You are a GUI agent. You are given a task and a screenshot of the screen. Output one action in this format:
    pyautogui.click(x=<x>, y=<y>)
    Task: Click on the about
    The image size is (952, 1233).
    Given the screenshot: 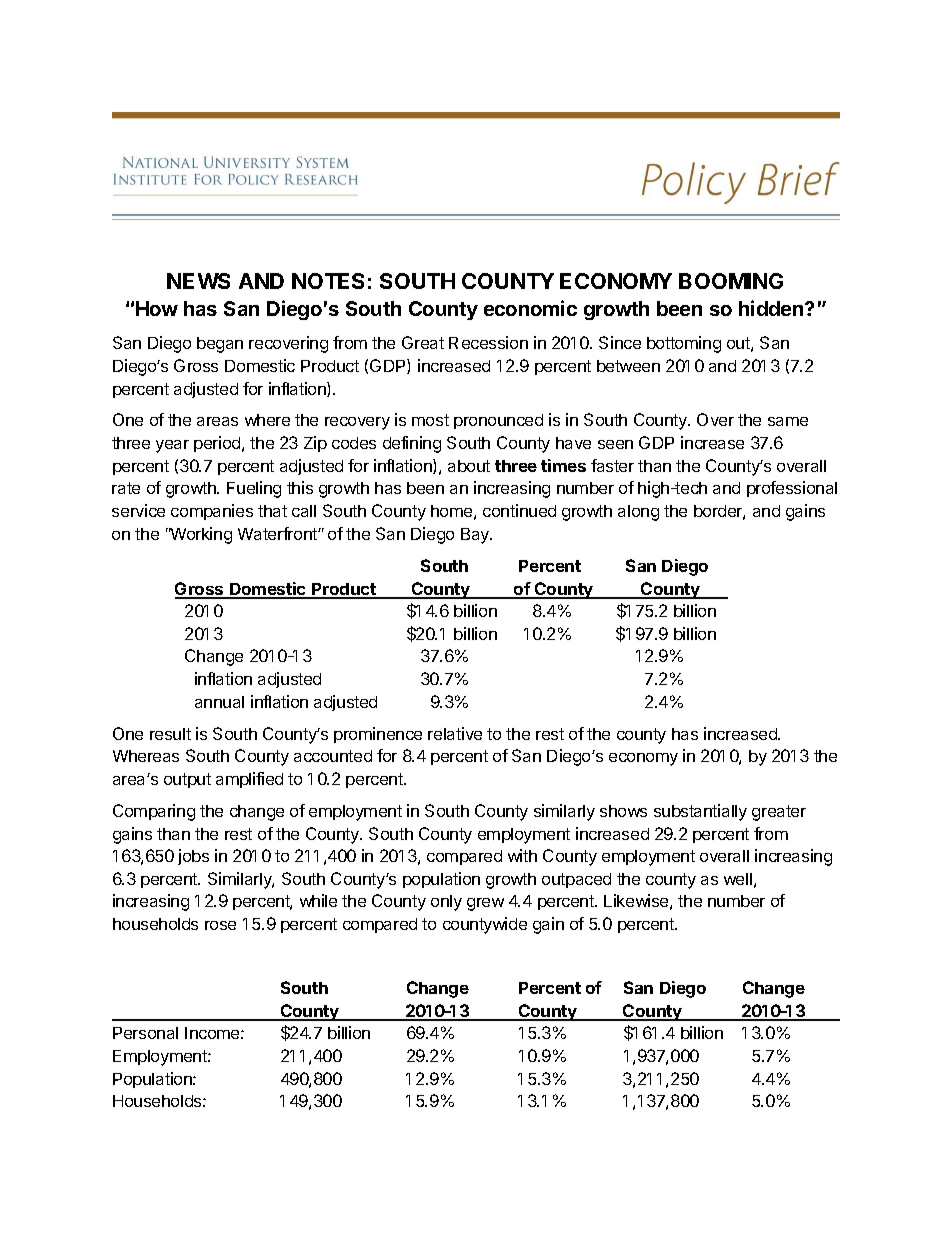 What is the action you would take?
    pyautogui.click(x=469, y=466)
